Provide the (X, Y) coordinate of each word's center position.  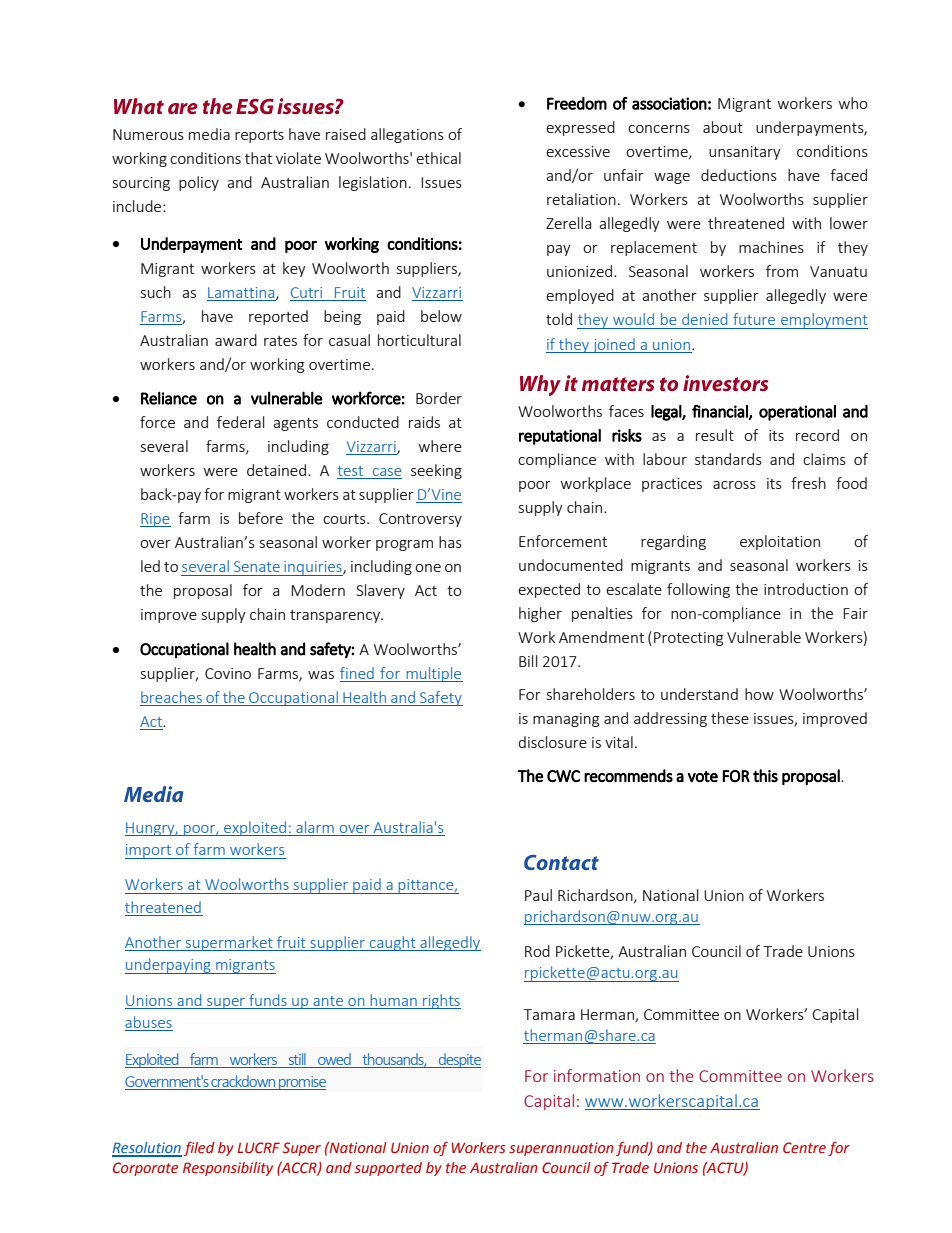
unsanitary (745, 153)
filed (199, 1148)
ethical (438, 158)
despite (459, 1060)
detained (276, 470)
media (209, 134)
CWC (563, 776)
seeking (436, 471)
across (734, 485)
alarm (315, 827)
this (765, 776)
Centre (804, 1148)
